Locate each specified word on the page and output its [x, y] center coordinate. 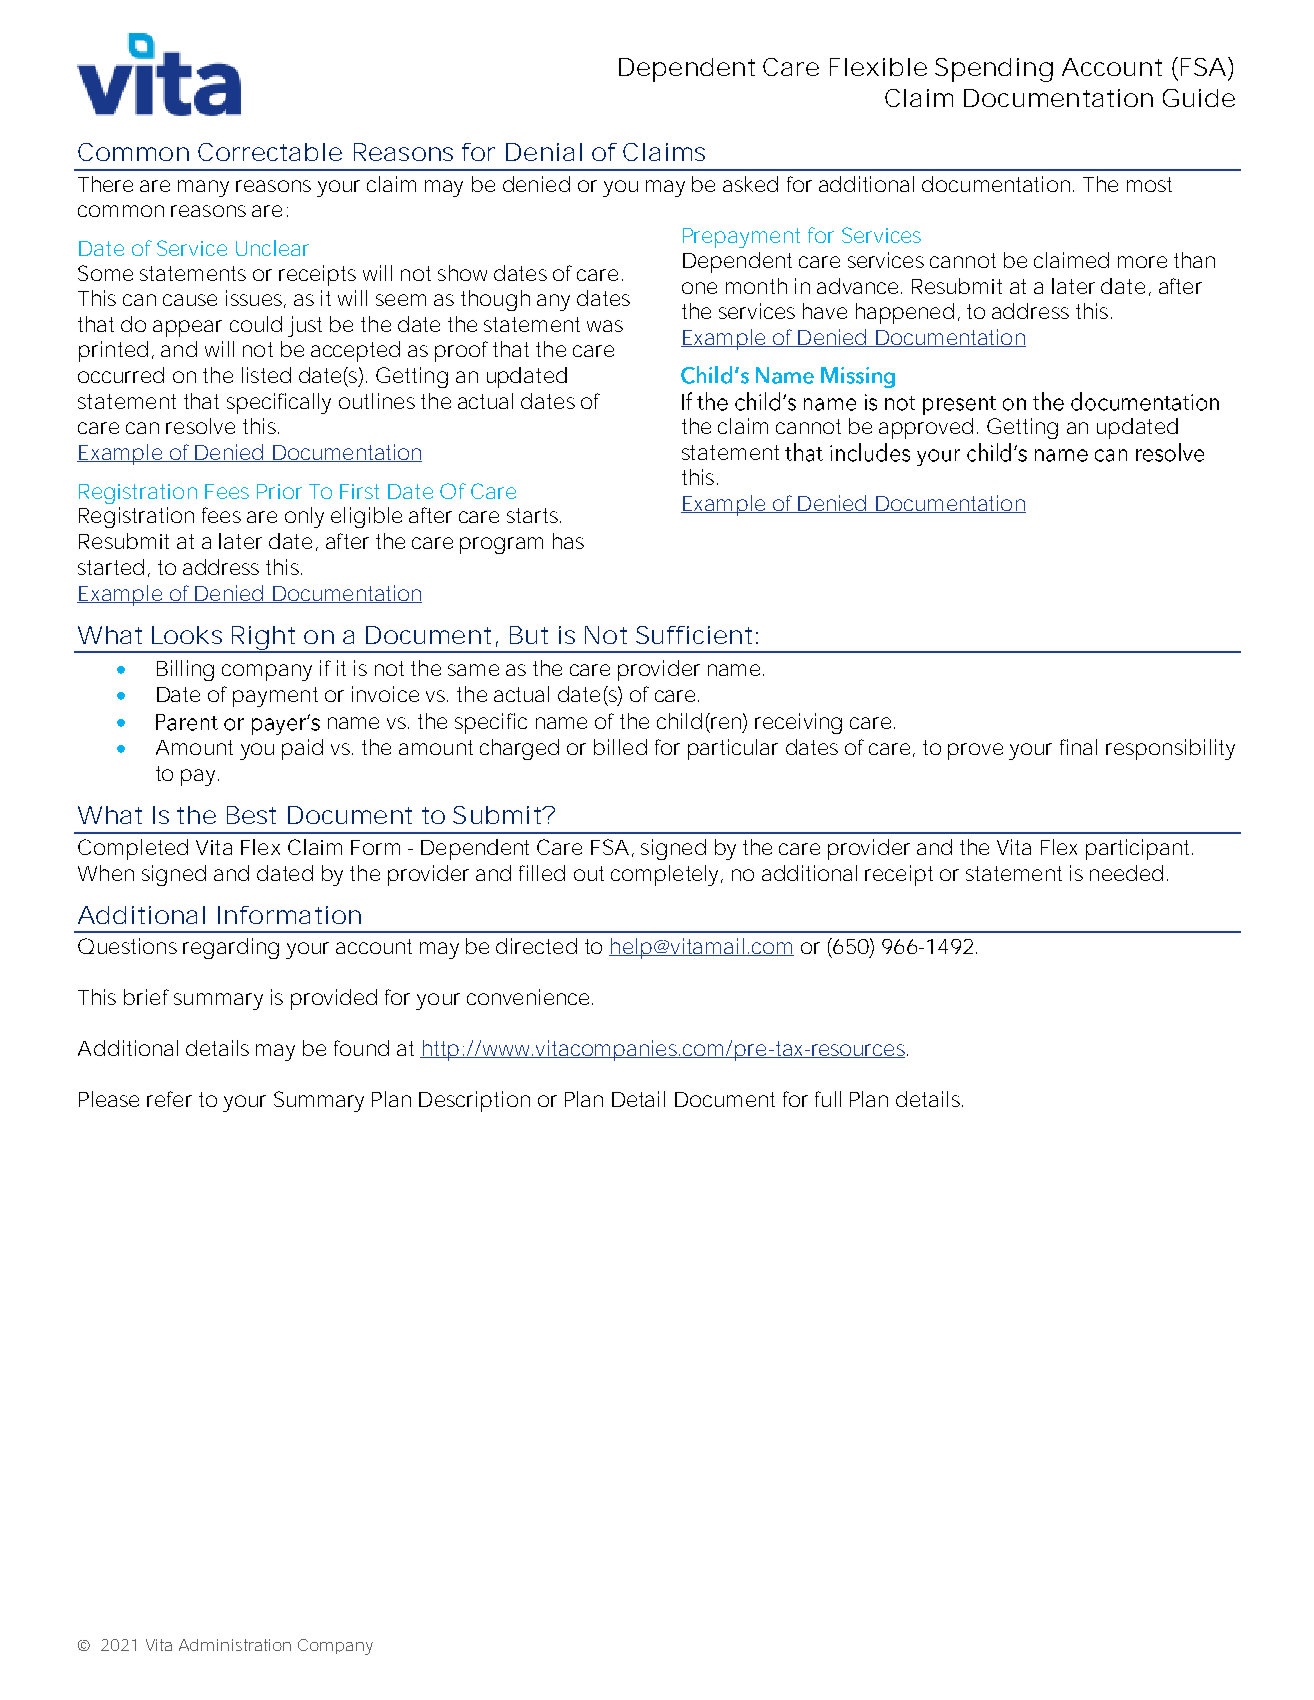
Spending [994, 70]
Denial [544, 152]
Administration [235, 1645]
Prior [279, 491]
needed [1126, 873]
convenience [528, 997]
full [828, 1099]
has [568, 541]
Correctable [270, 152]
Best [251, 815]
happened [905, 313]
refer [169, 1099]
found [361, 1048]
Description [474, 1101]
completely [666, 875]
